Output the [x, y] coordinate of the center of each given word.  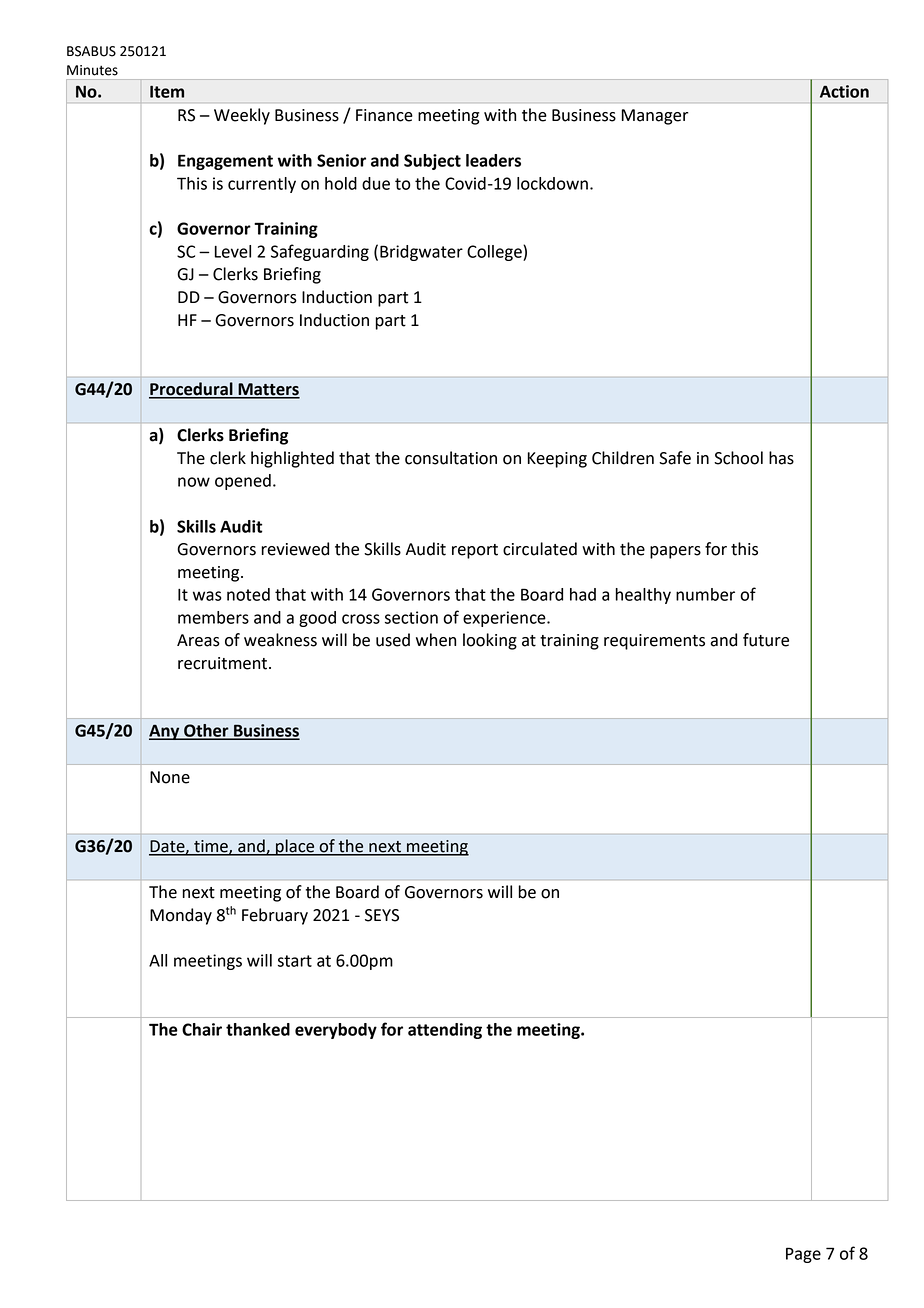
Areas [198, 640]
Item [167, 92]
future [766, 640]
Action [844, 91]
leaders [493, 160]
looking [490, 641]
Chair [202, 1029]
